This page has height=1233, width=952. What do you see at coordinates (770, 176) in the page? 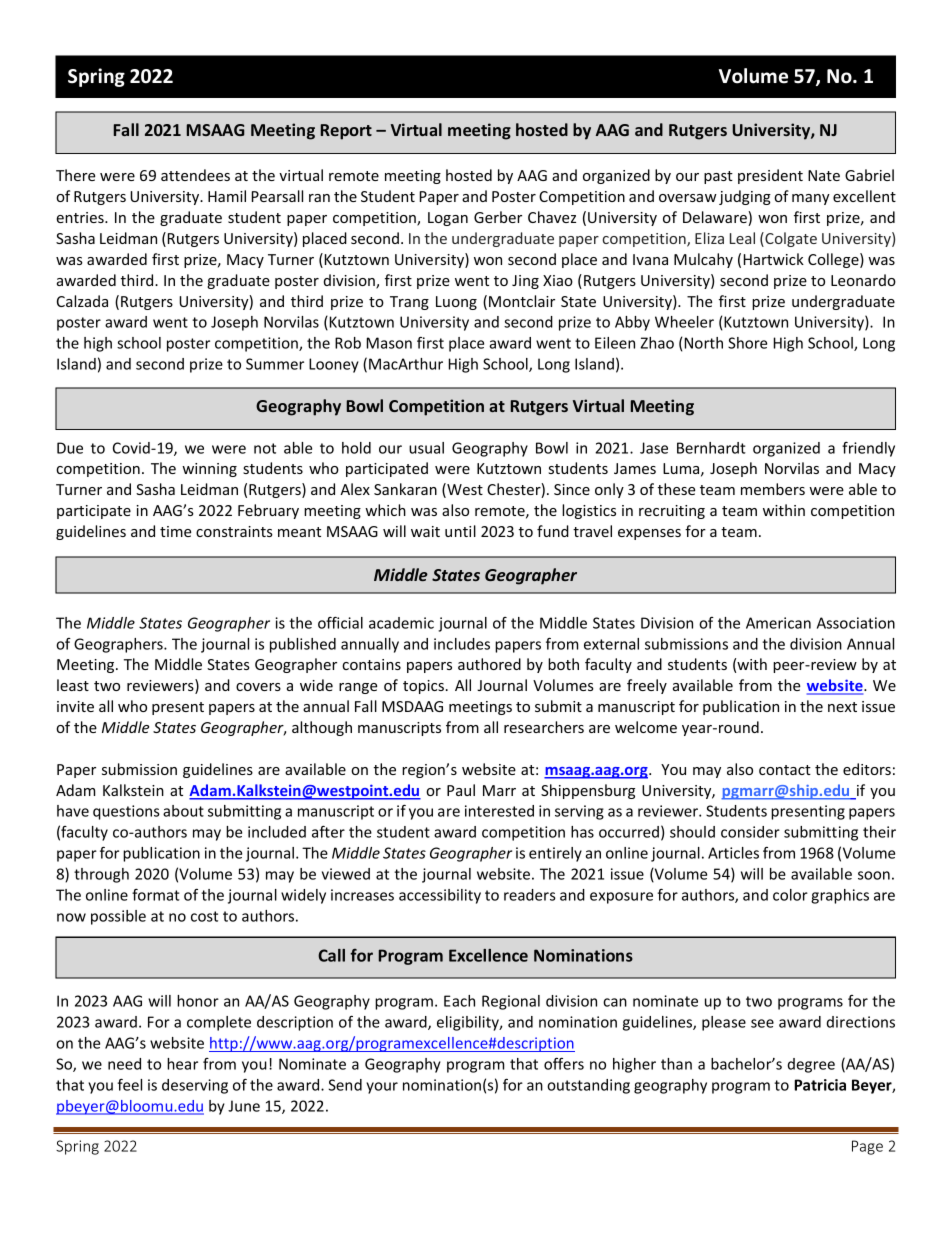
I see `president` at bounding box center [770, 176].
